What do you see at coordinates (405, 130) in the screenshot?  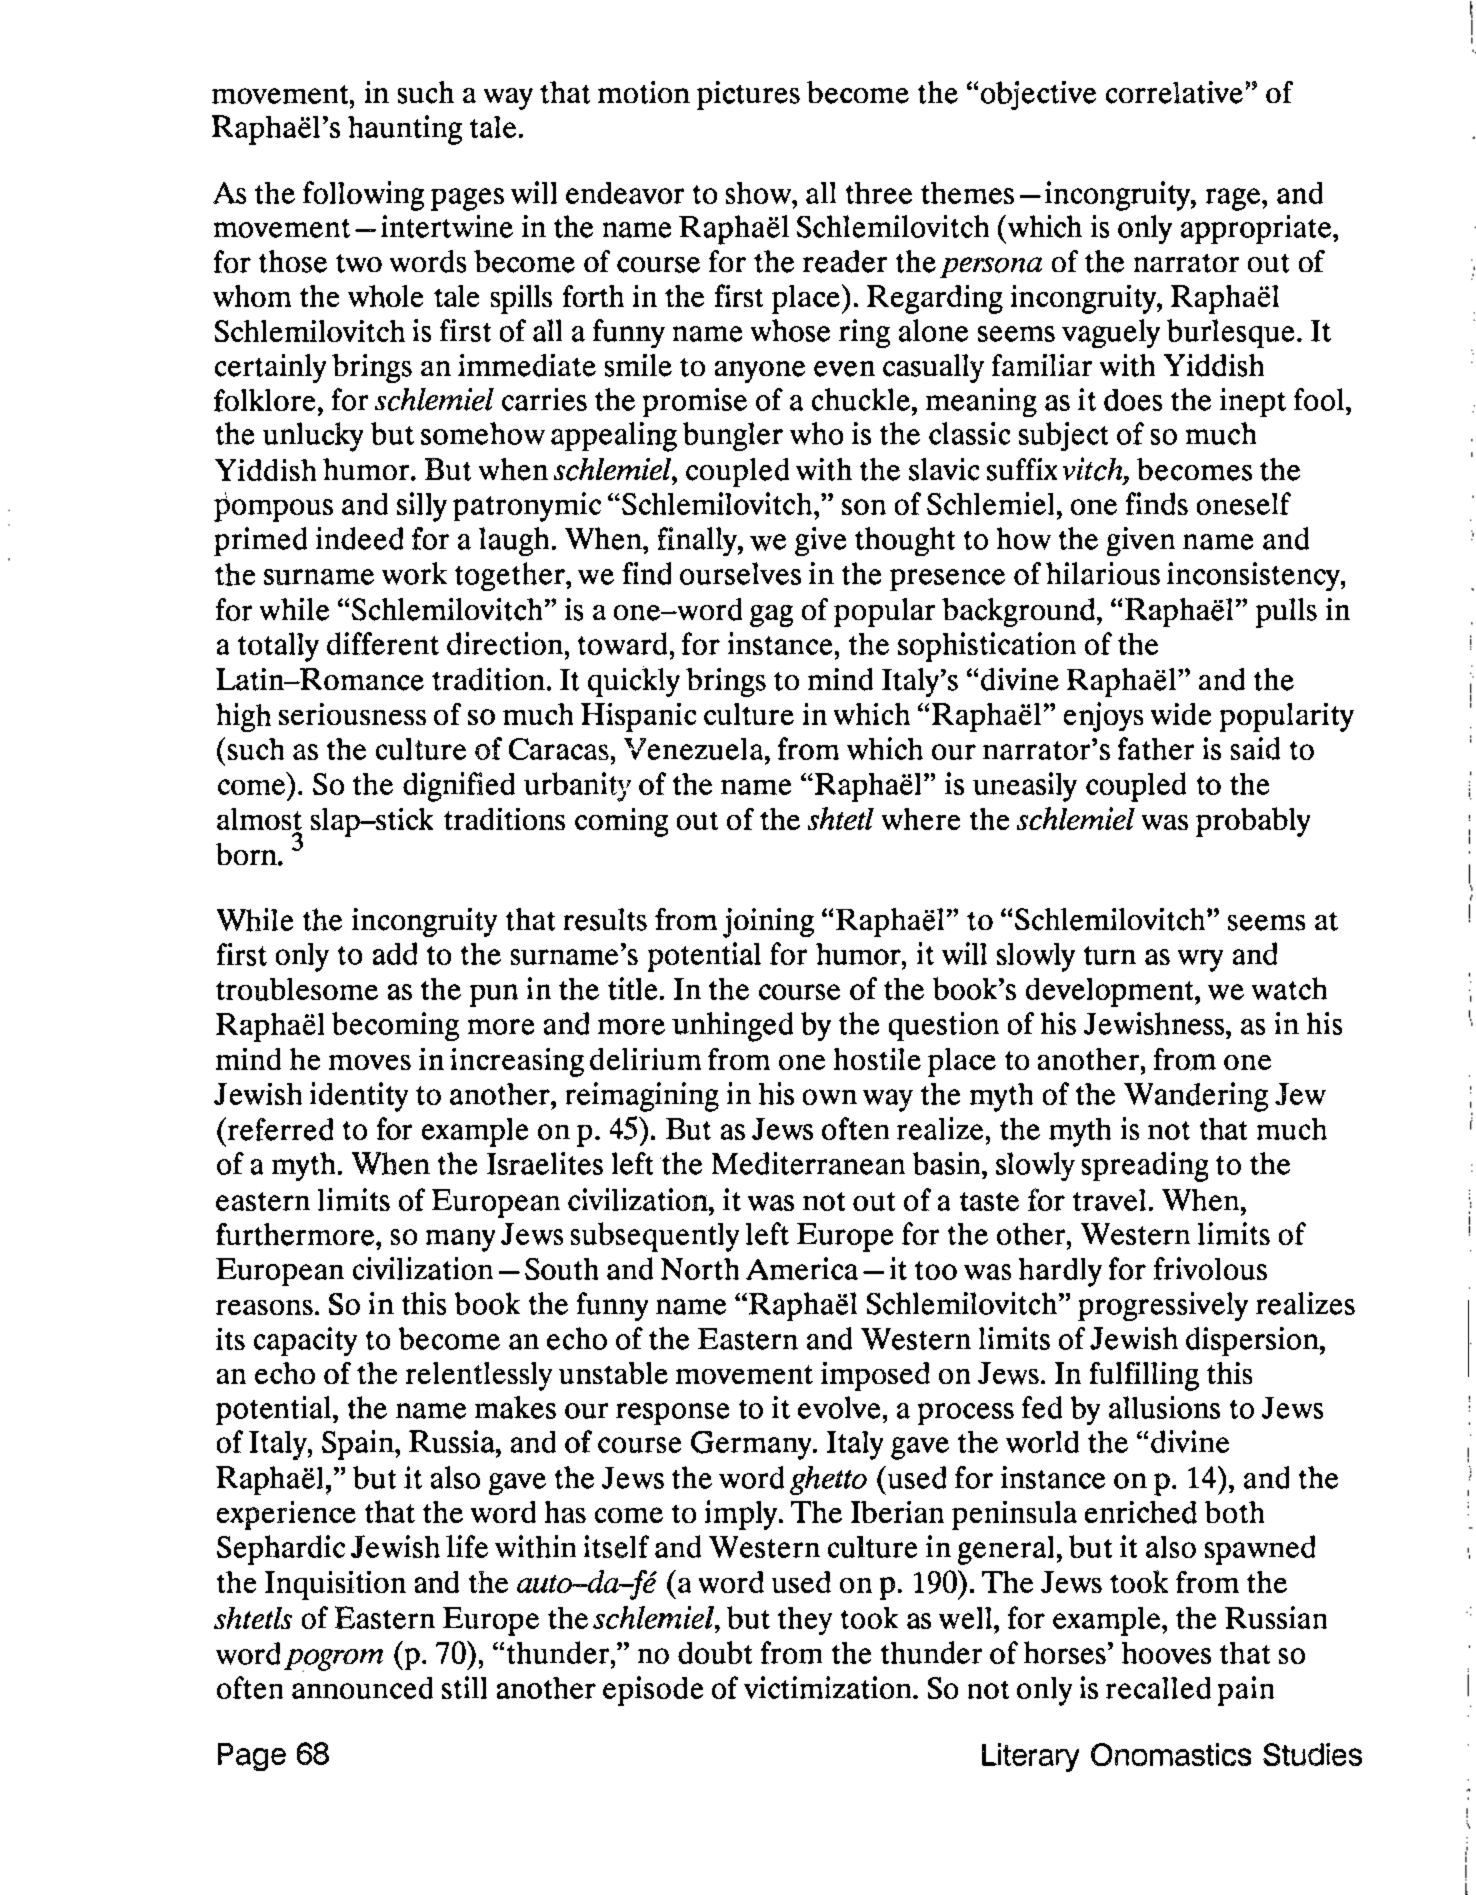 I see `haunting` at bounding box center [405, 130].
